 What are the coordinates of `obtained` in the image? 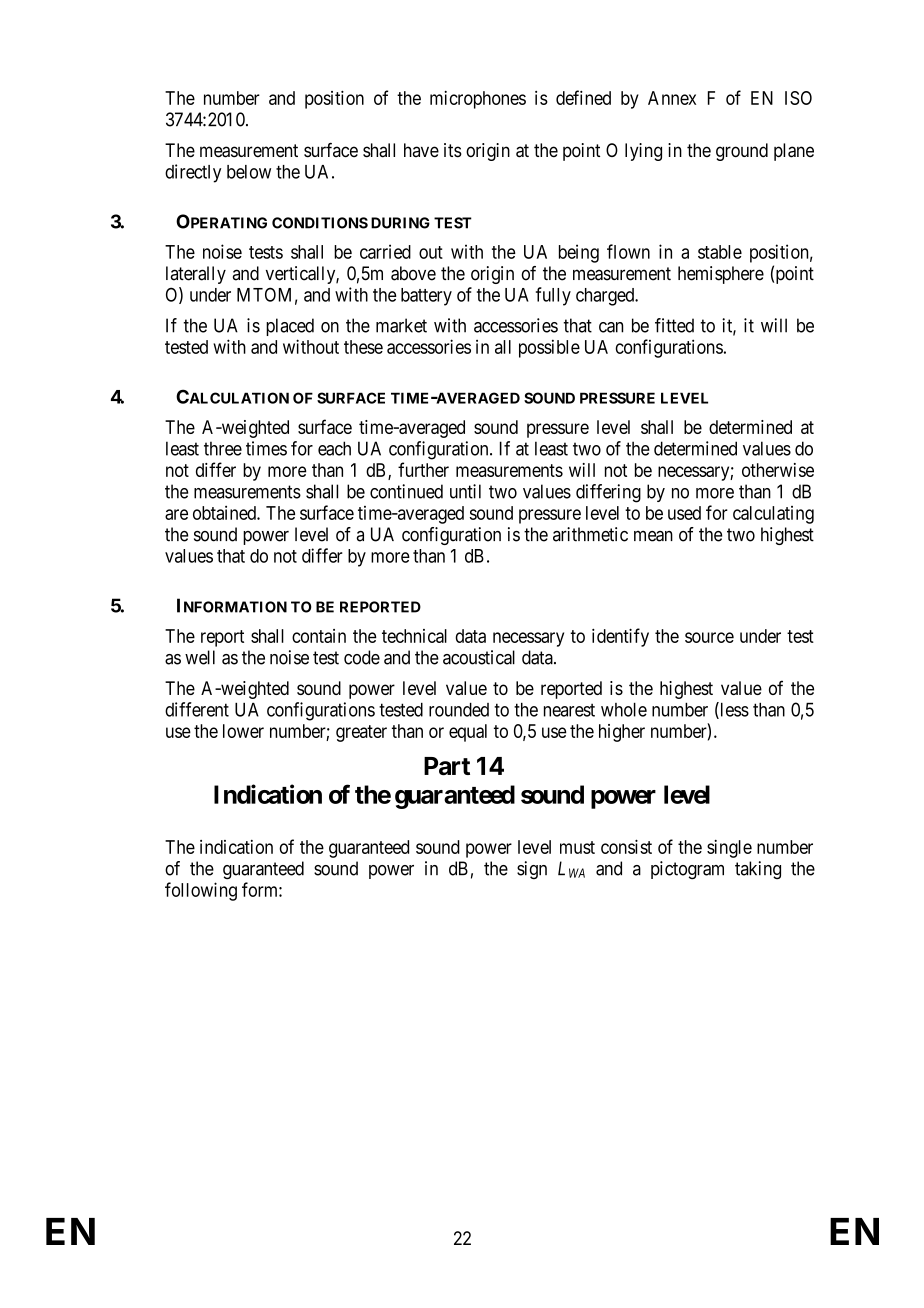 It's located at (225, 512).
